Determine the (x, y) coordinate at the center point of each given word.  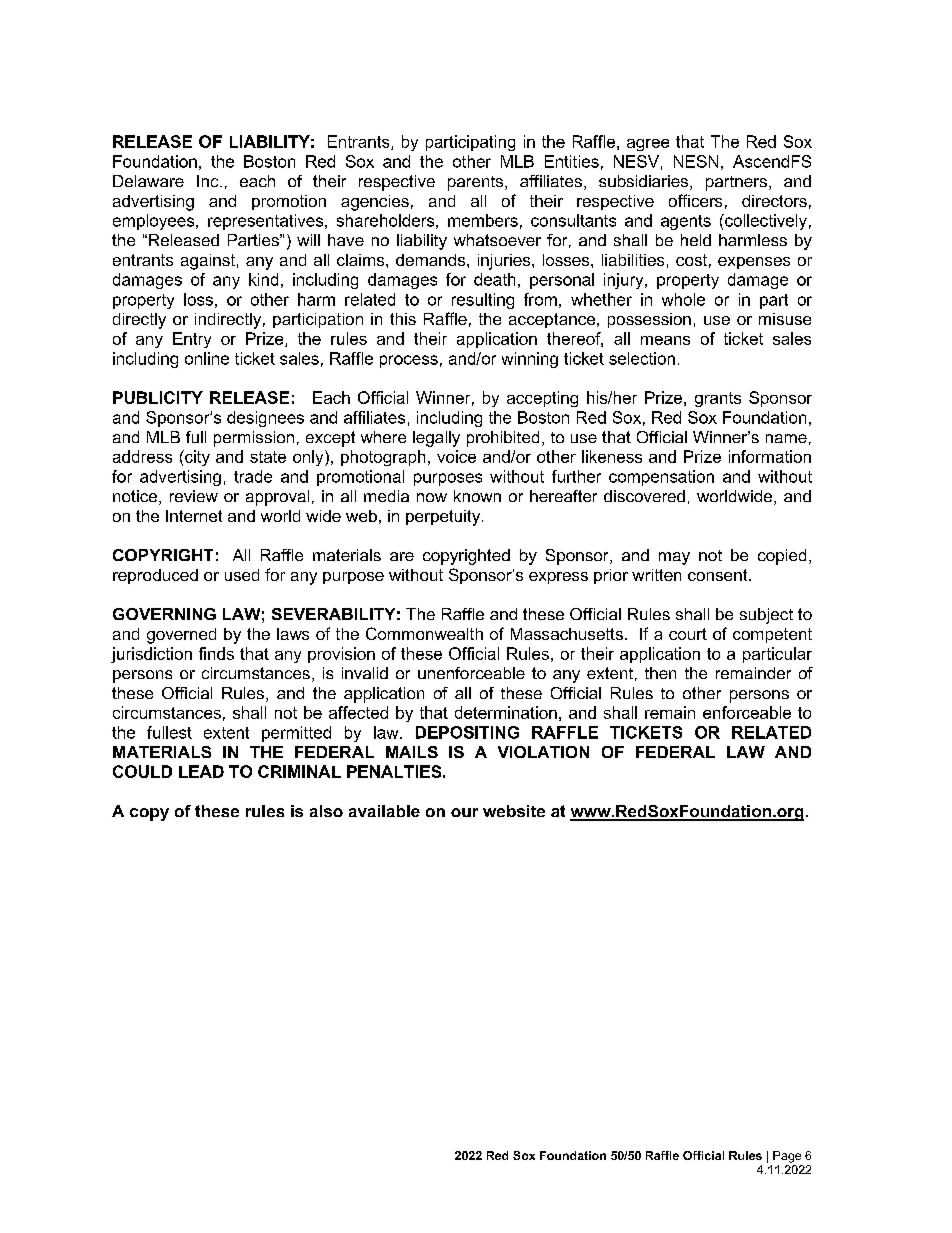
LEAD (201, 771)
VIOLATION (543, 752)
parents (477, 183)
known (477, 496)
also (326, 811)
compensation (661, 478)
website (514, 811)
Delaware (148, 181)
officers (695, 200)
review (194, 496)
